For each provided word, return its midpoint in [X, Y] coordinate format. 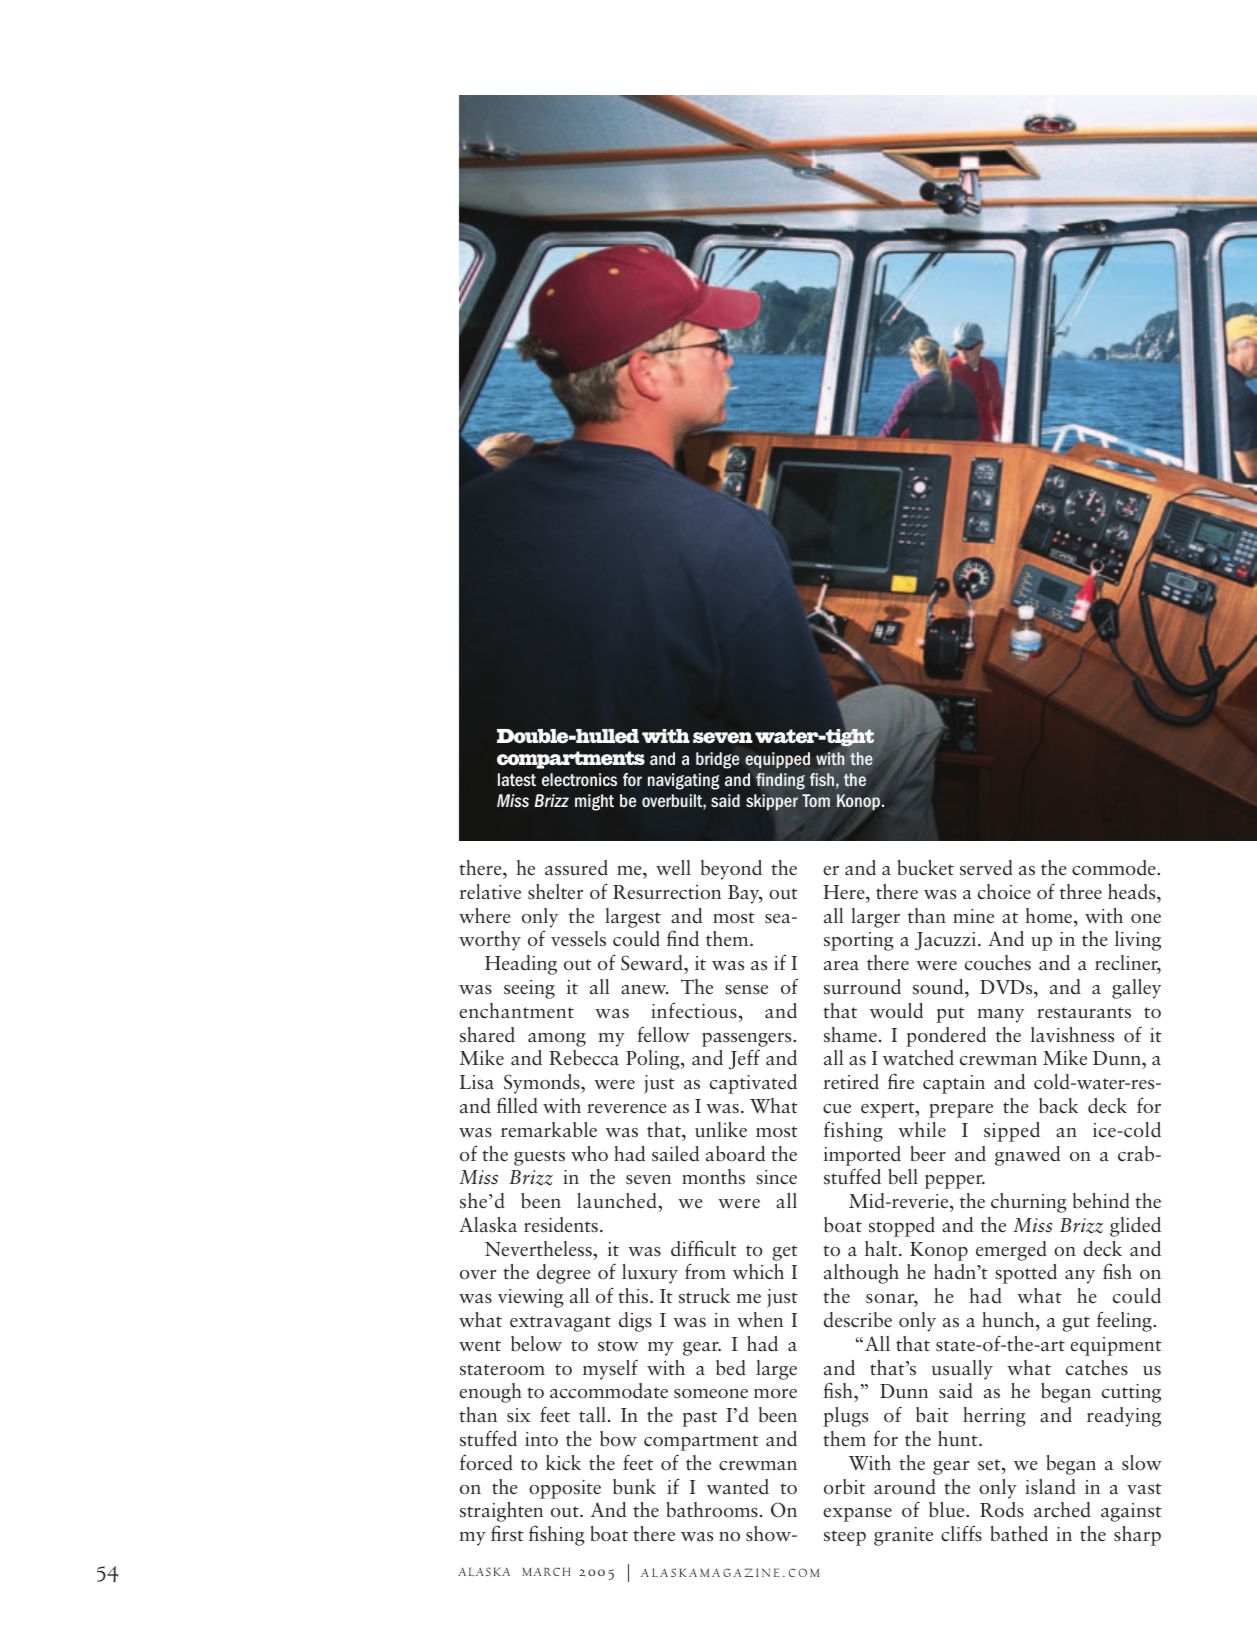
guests [539, 1158]
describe [858, 1320]
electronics [579, 779]
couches [998, 963]
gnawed [1027, 1156]
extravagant [560, 1324]
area [841, 966]
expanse [857, 1515]
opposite [565, 1489]
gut [1076, 1324]
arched [1062, 1510]
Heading [521, 965]
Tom [816, 800]
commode [1115, 868]
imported [862, 1156]
